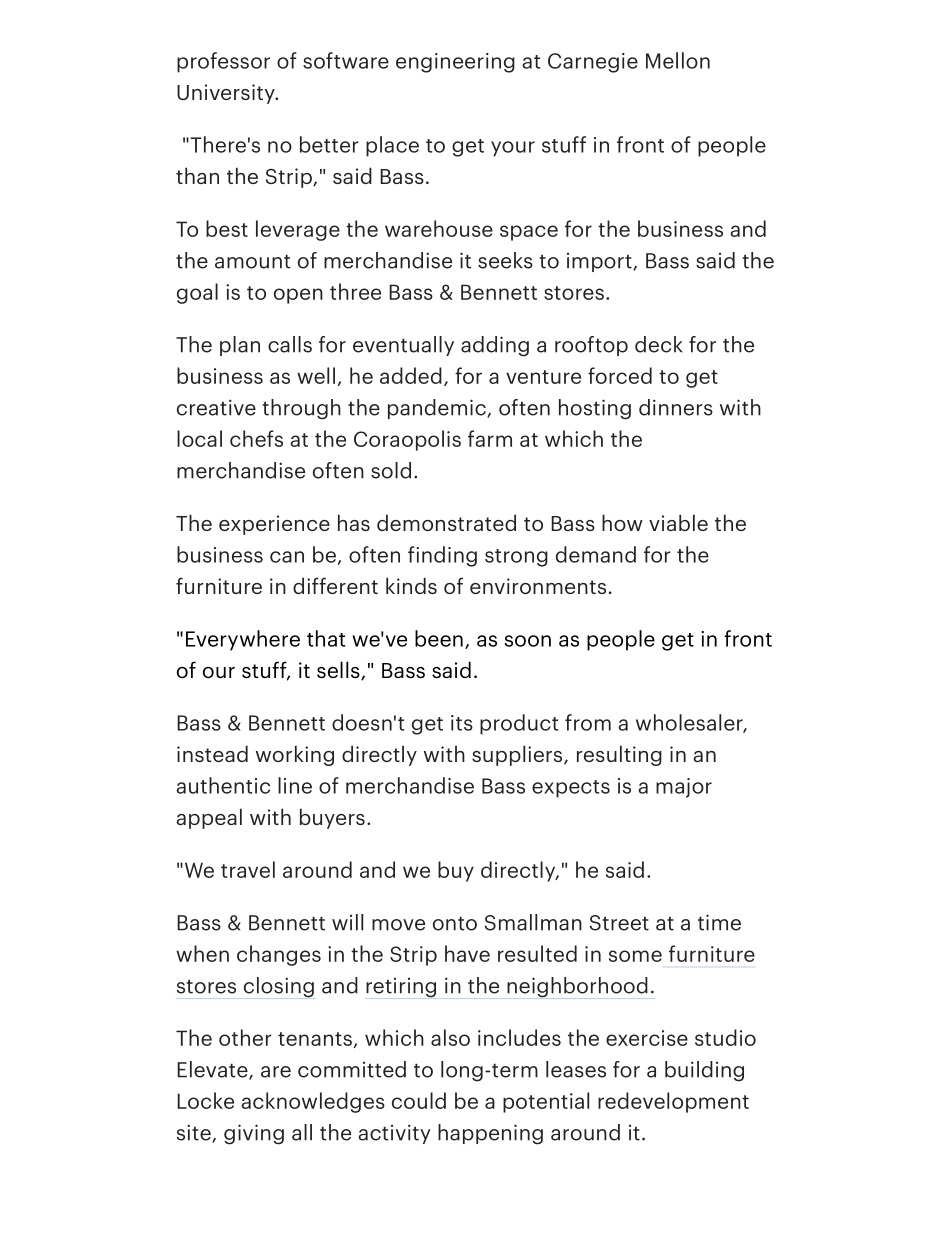 The image size is (952, 1233). What do you see at coordinates (455, 63) in the screenshot?
I see `engineering` at bounding box center [455, 63].
